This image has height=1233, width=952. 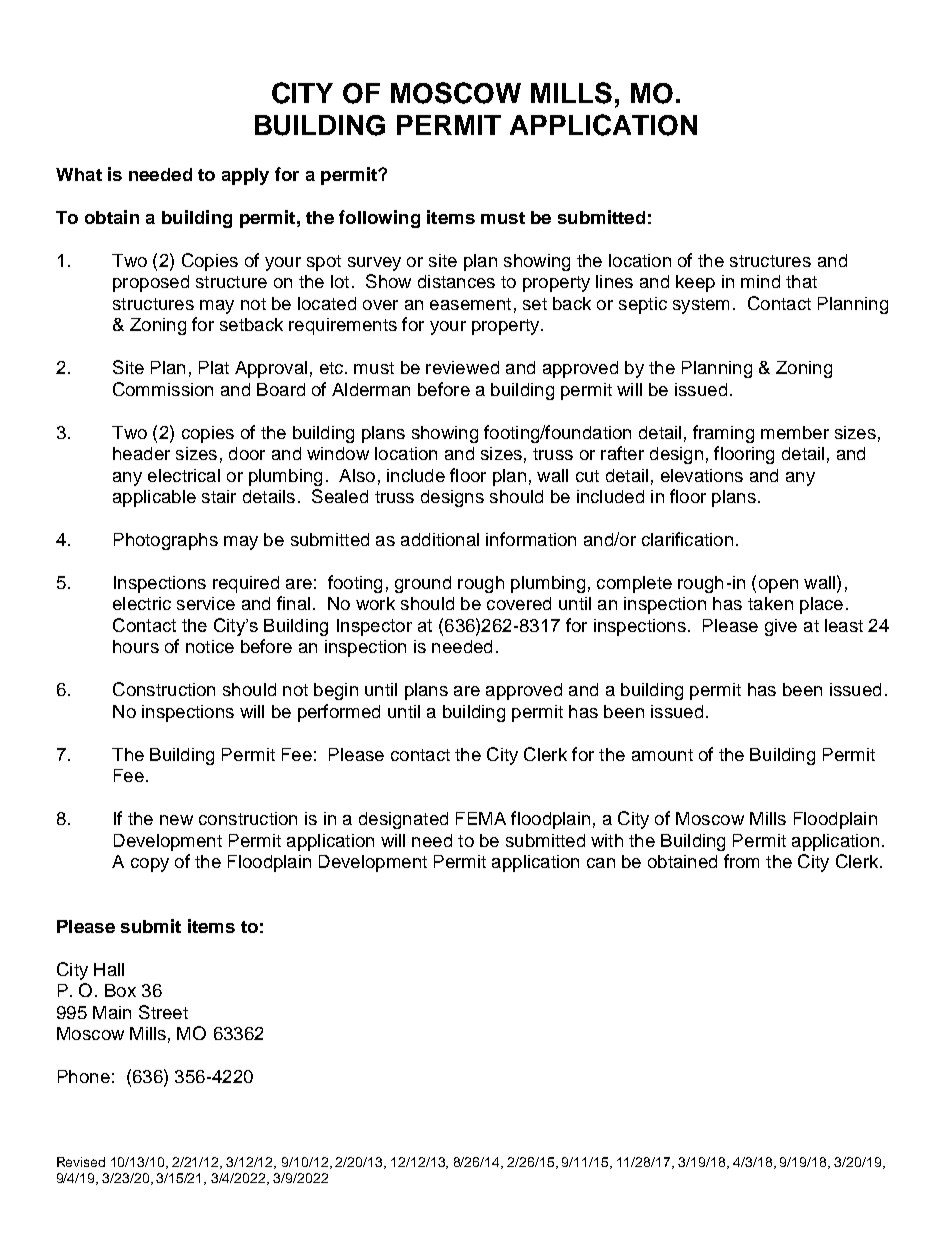 What do you see at coordinates (723, 434) in the image?
I see `framing` at bounding box center [723, 434].
